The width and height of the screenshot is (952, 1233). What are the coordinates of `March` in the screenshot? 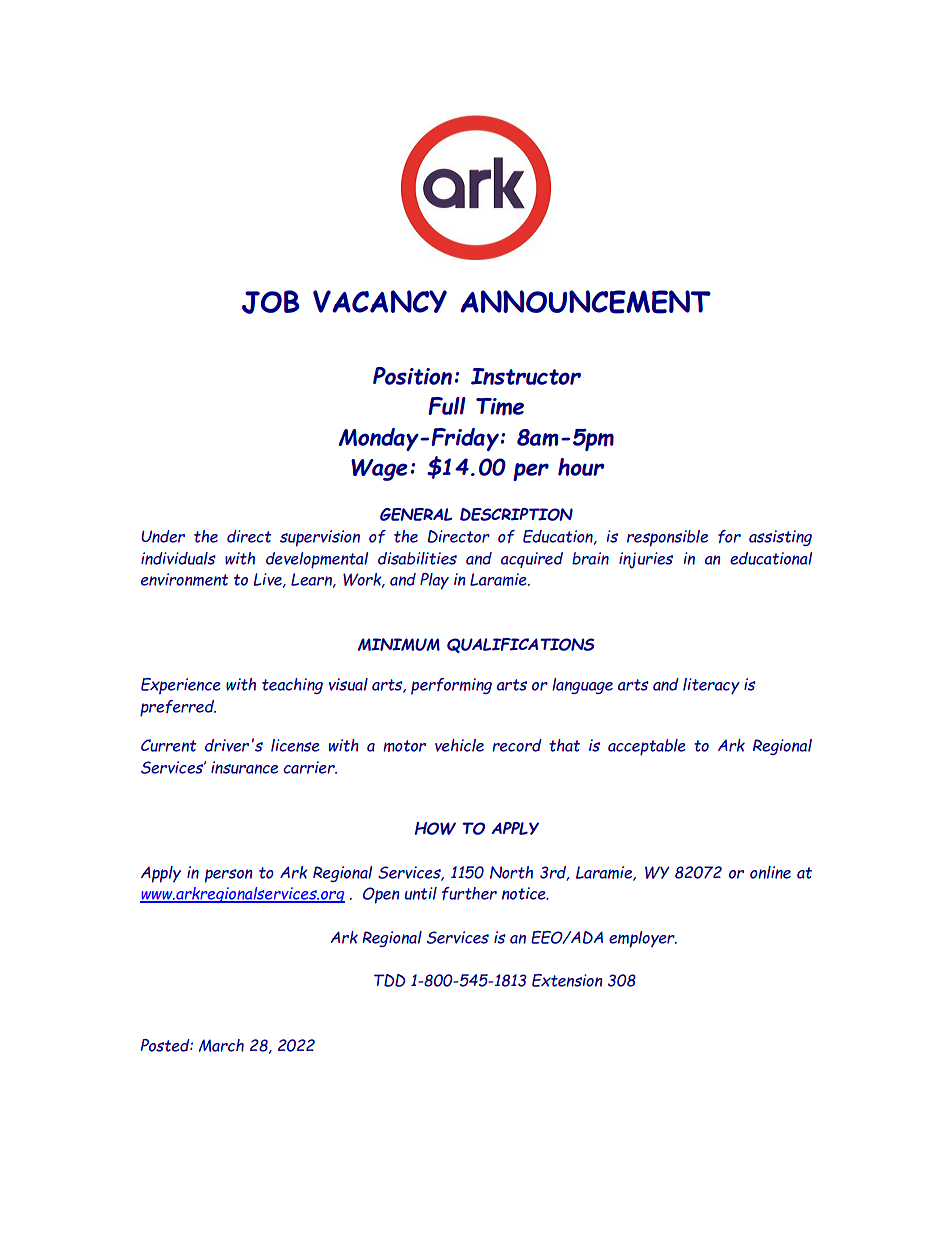 It's located at (221, 1045).
